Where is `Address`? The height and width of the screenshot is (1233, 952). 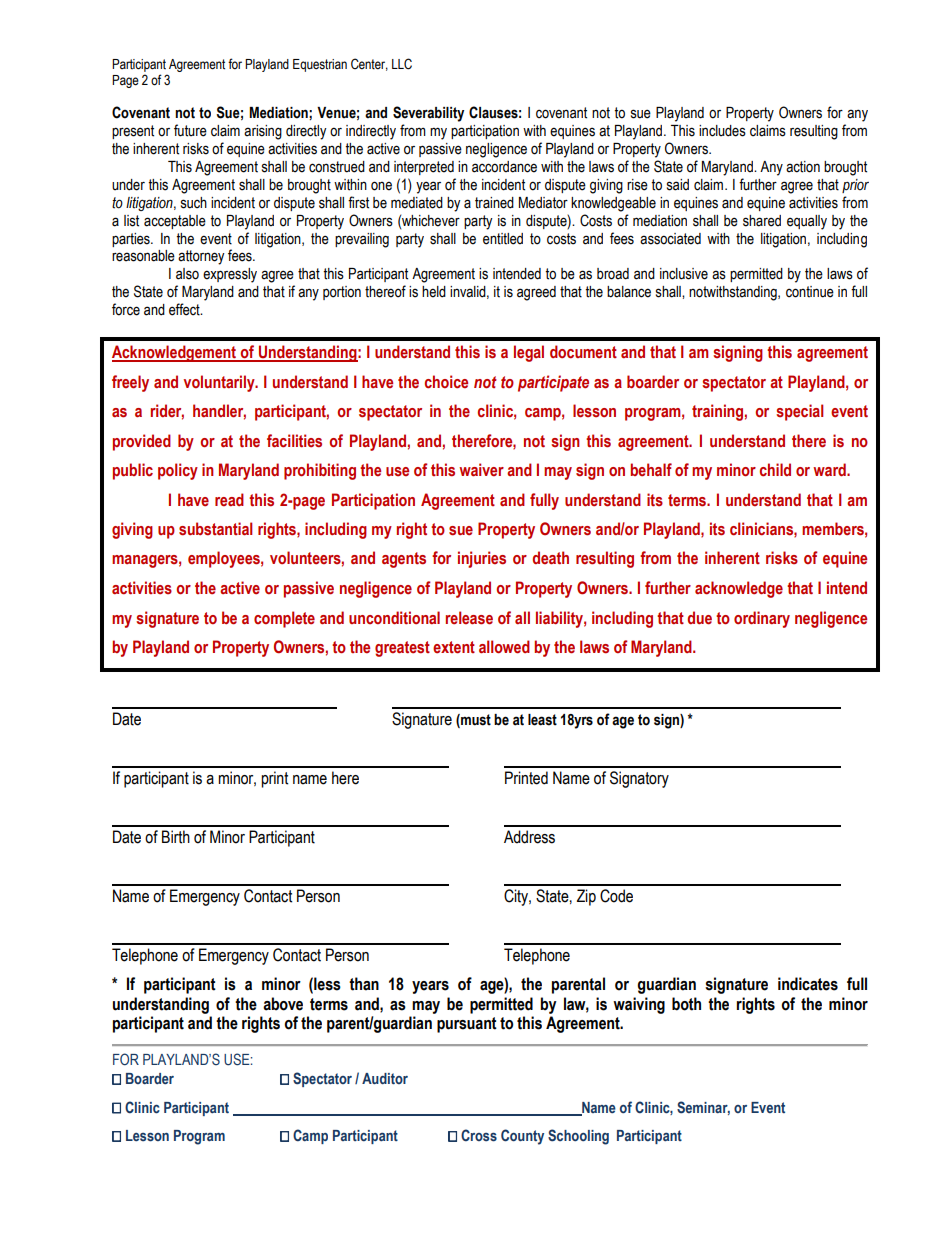
Address is located at coordinates (529, 837).
